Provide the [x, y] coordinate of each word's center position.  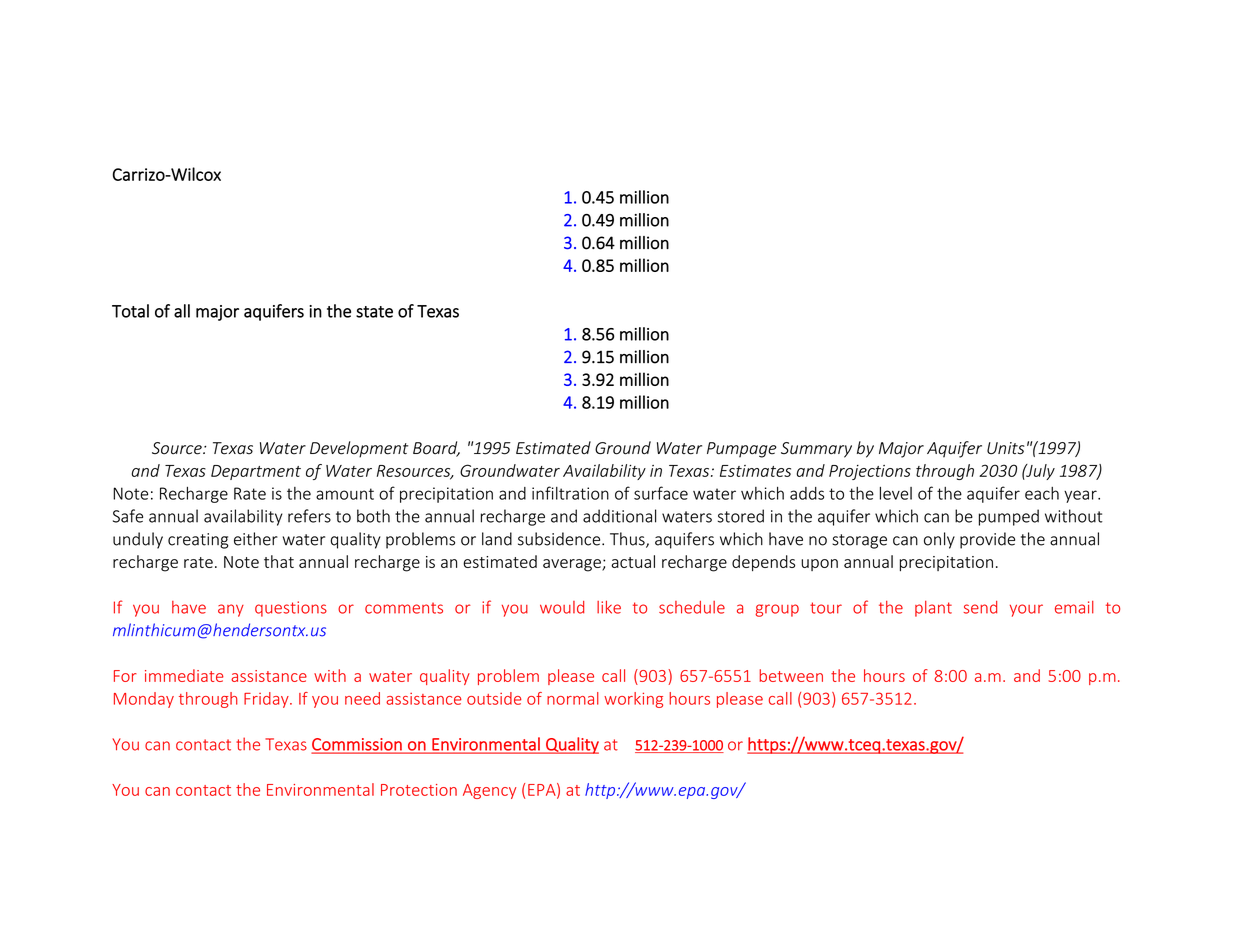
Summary [816, 450]
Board [436, 449]
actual [633, 561]
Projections [870, 472]
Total [130, 311]
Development [359, 449]
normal [573, 698]
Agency [489, 791]
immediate [184, 675]
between [791, 675]
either [256, 539]
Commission [358, 745]
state [374, 312]
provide [987, 540]
